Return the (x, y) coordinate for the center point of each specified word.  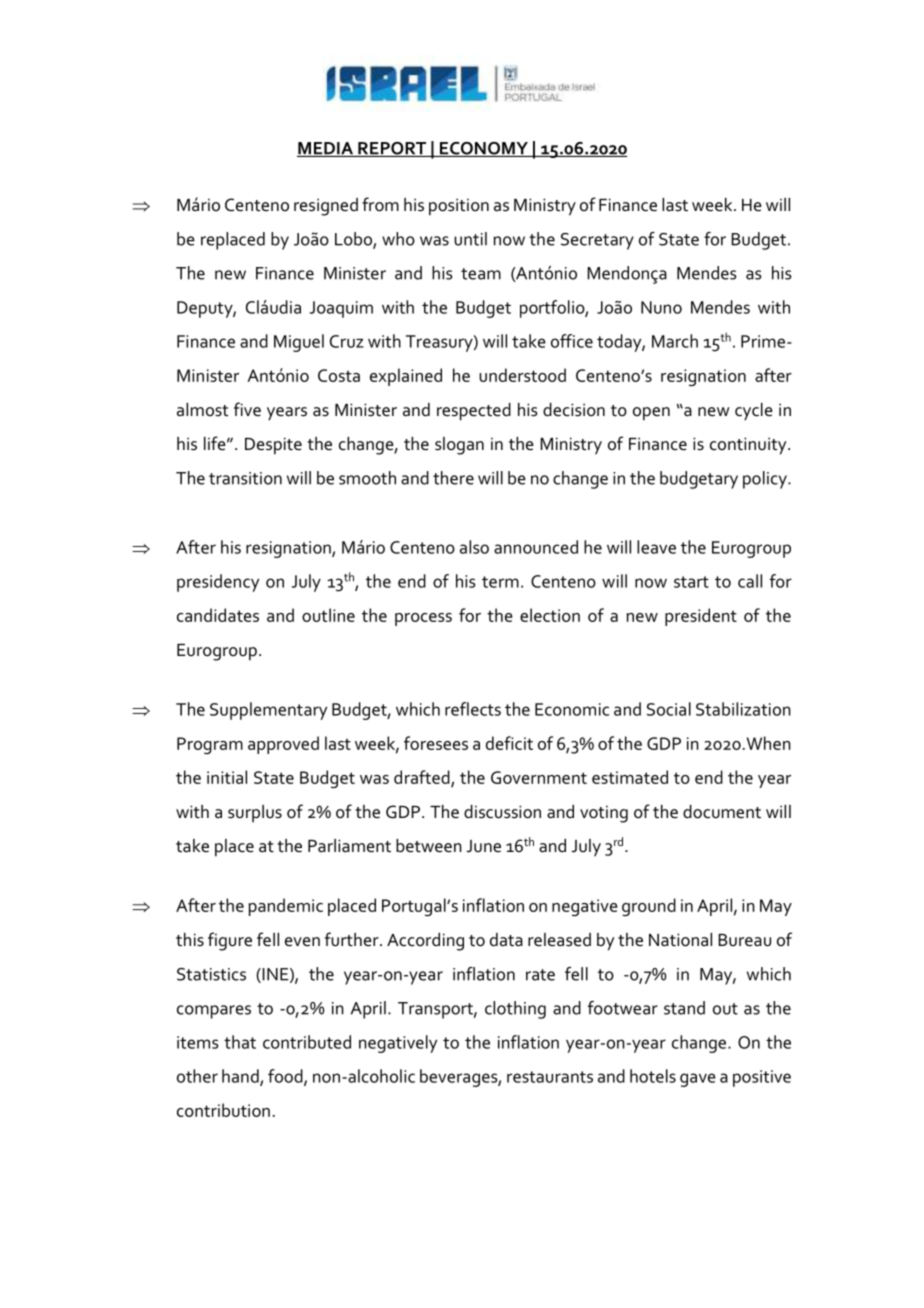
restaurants (550, 1077)
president (701, 617)
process (423, 619)
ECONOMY (484, 149)
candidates (218, 615)
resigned (326, 207)
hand (241, 1077)
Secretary (597, 241)
